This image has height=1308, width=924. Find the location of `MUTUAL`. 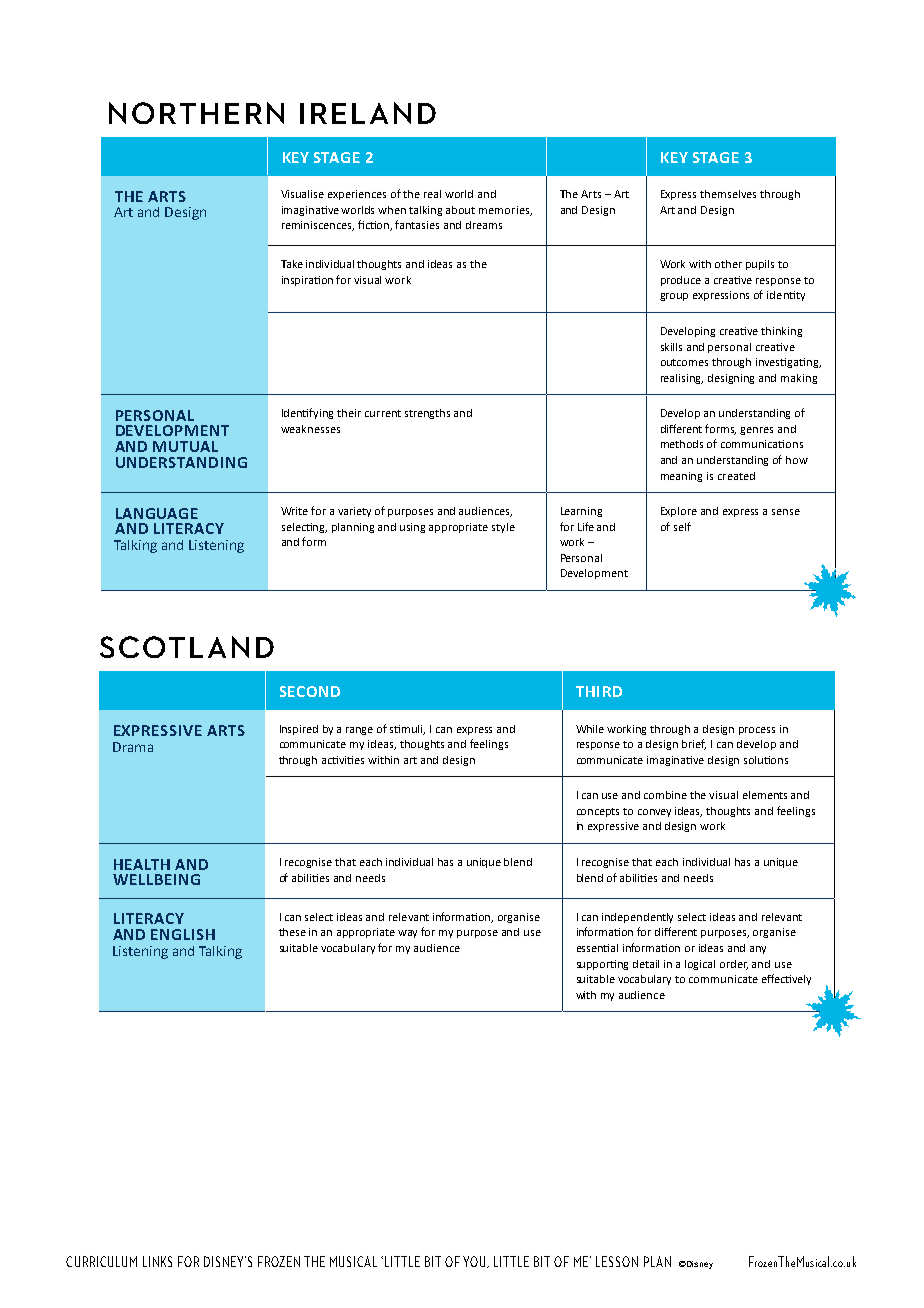

MUTUAL is located at coordinates (185, 446).
